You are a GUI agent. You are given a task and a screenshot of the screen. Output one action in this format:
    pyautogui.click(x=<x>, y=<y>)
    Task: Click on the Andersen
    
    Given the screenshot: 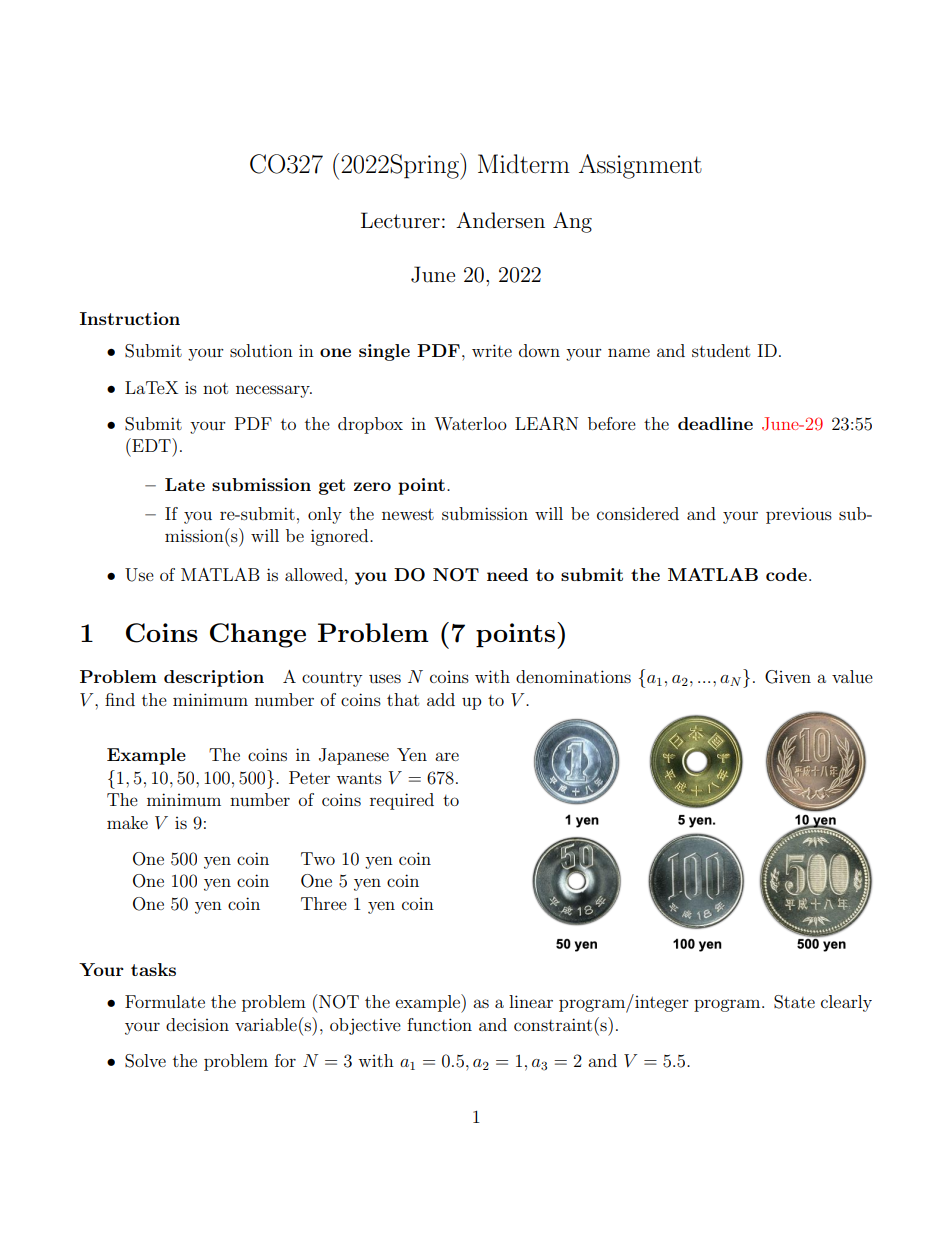 What is the action you would take?
    pyautogui.click(x=500, y=220)
